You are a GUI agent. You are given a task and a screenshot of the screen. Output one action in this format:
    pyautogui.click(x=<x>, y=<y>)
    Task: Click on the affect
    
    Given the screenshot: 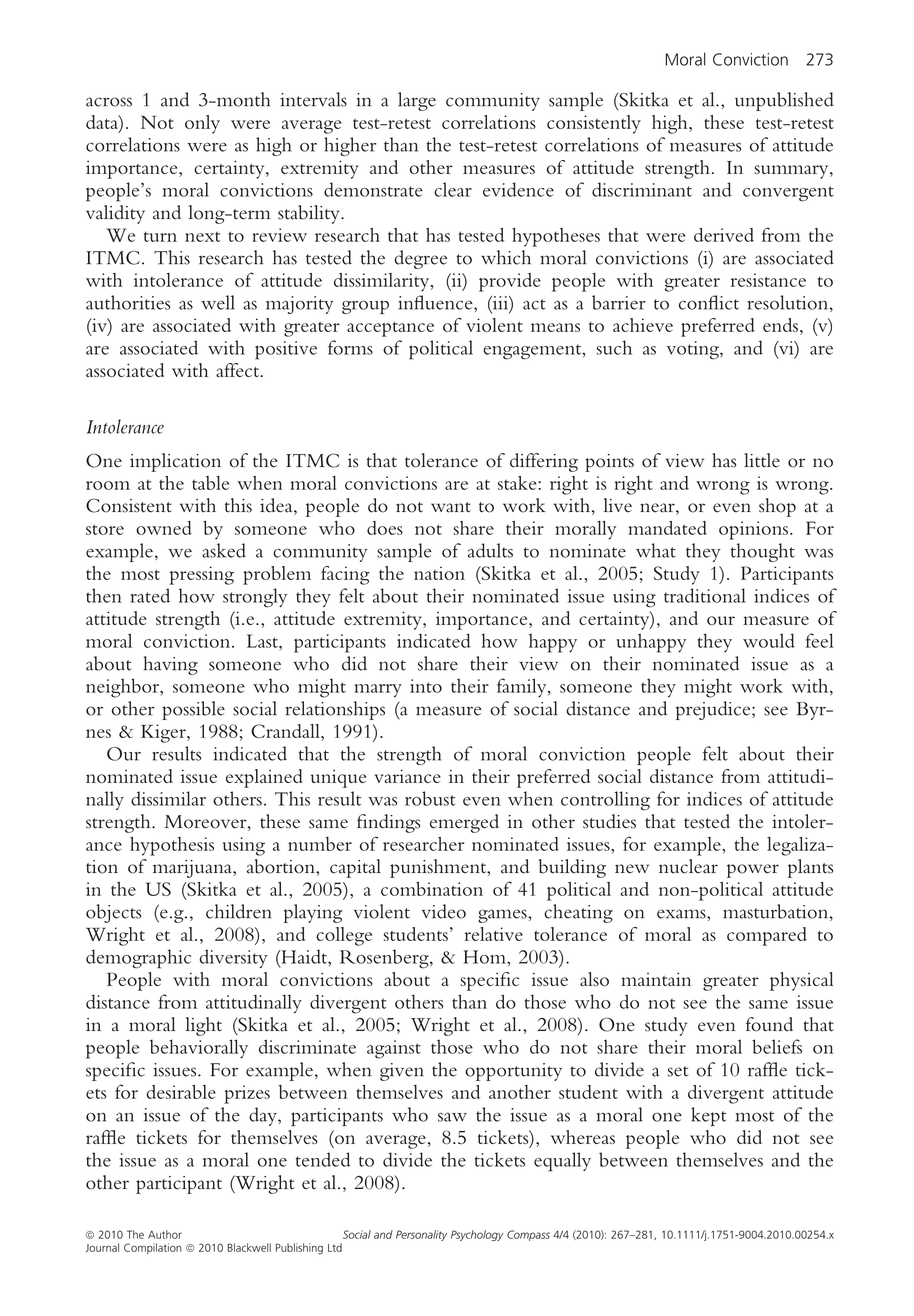 What is the action you would take?
    pyautogui.click(x=238, y=370)
